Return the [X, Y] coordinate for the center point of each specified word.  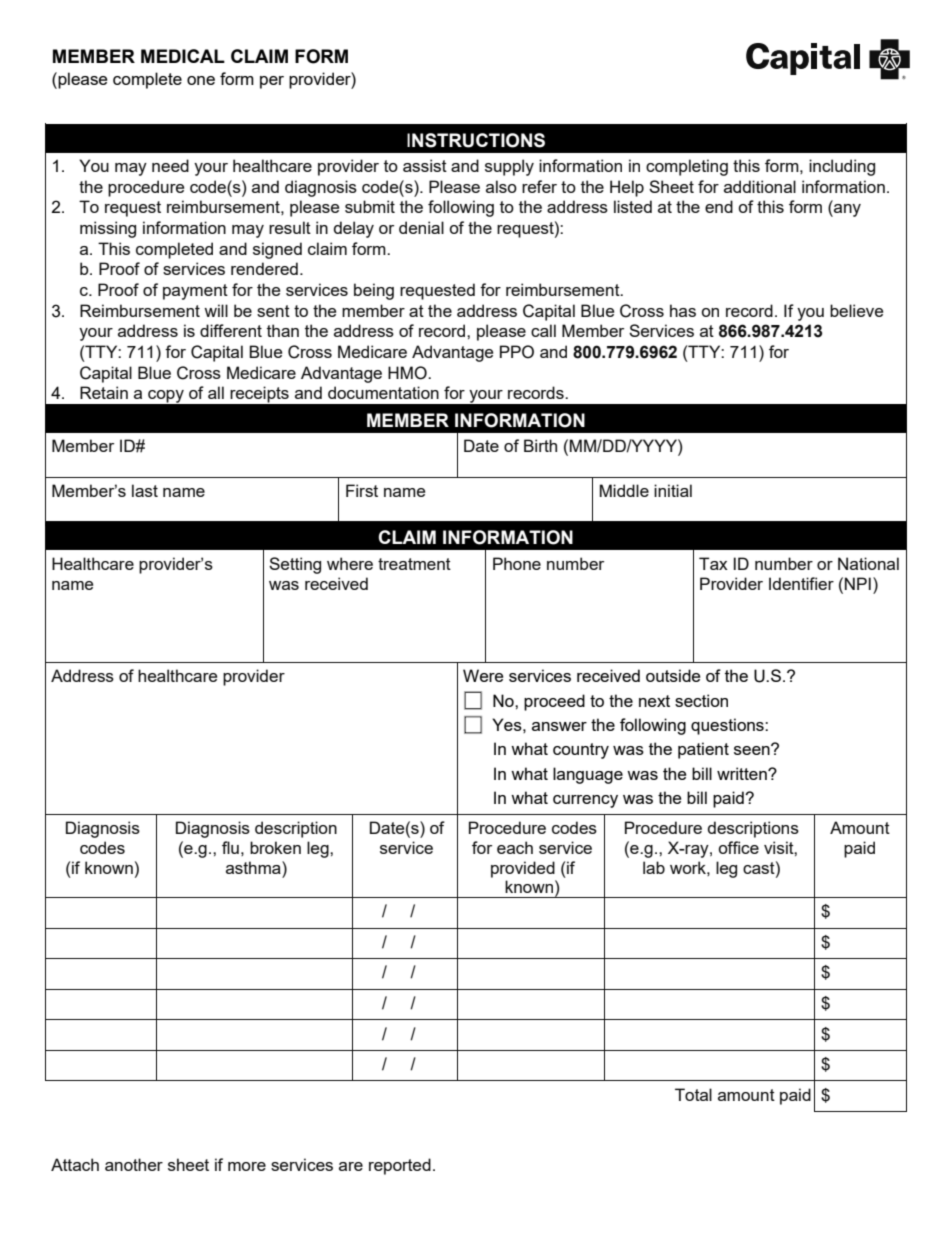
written [743, 773]
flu [230, 847]
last [145, 490]
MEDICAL [183, 56]
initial [673, 490]
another [134, 1164]
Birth [540, 445]
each [515, 847]
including [842, 167]
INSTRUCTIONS [476, 140]
